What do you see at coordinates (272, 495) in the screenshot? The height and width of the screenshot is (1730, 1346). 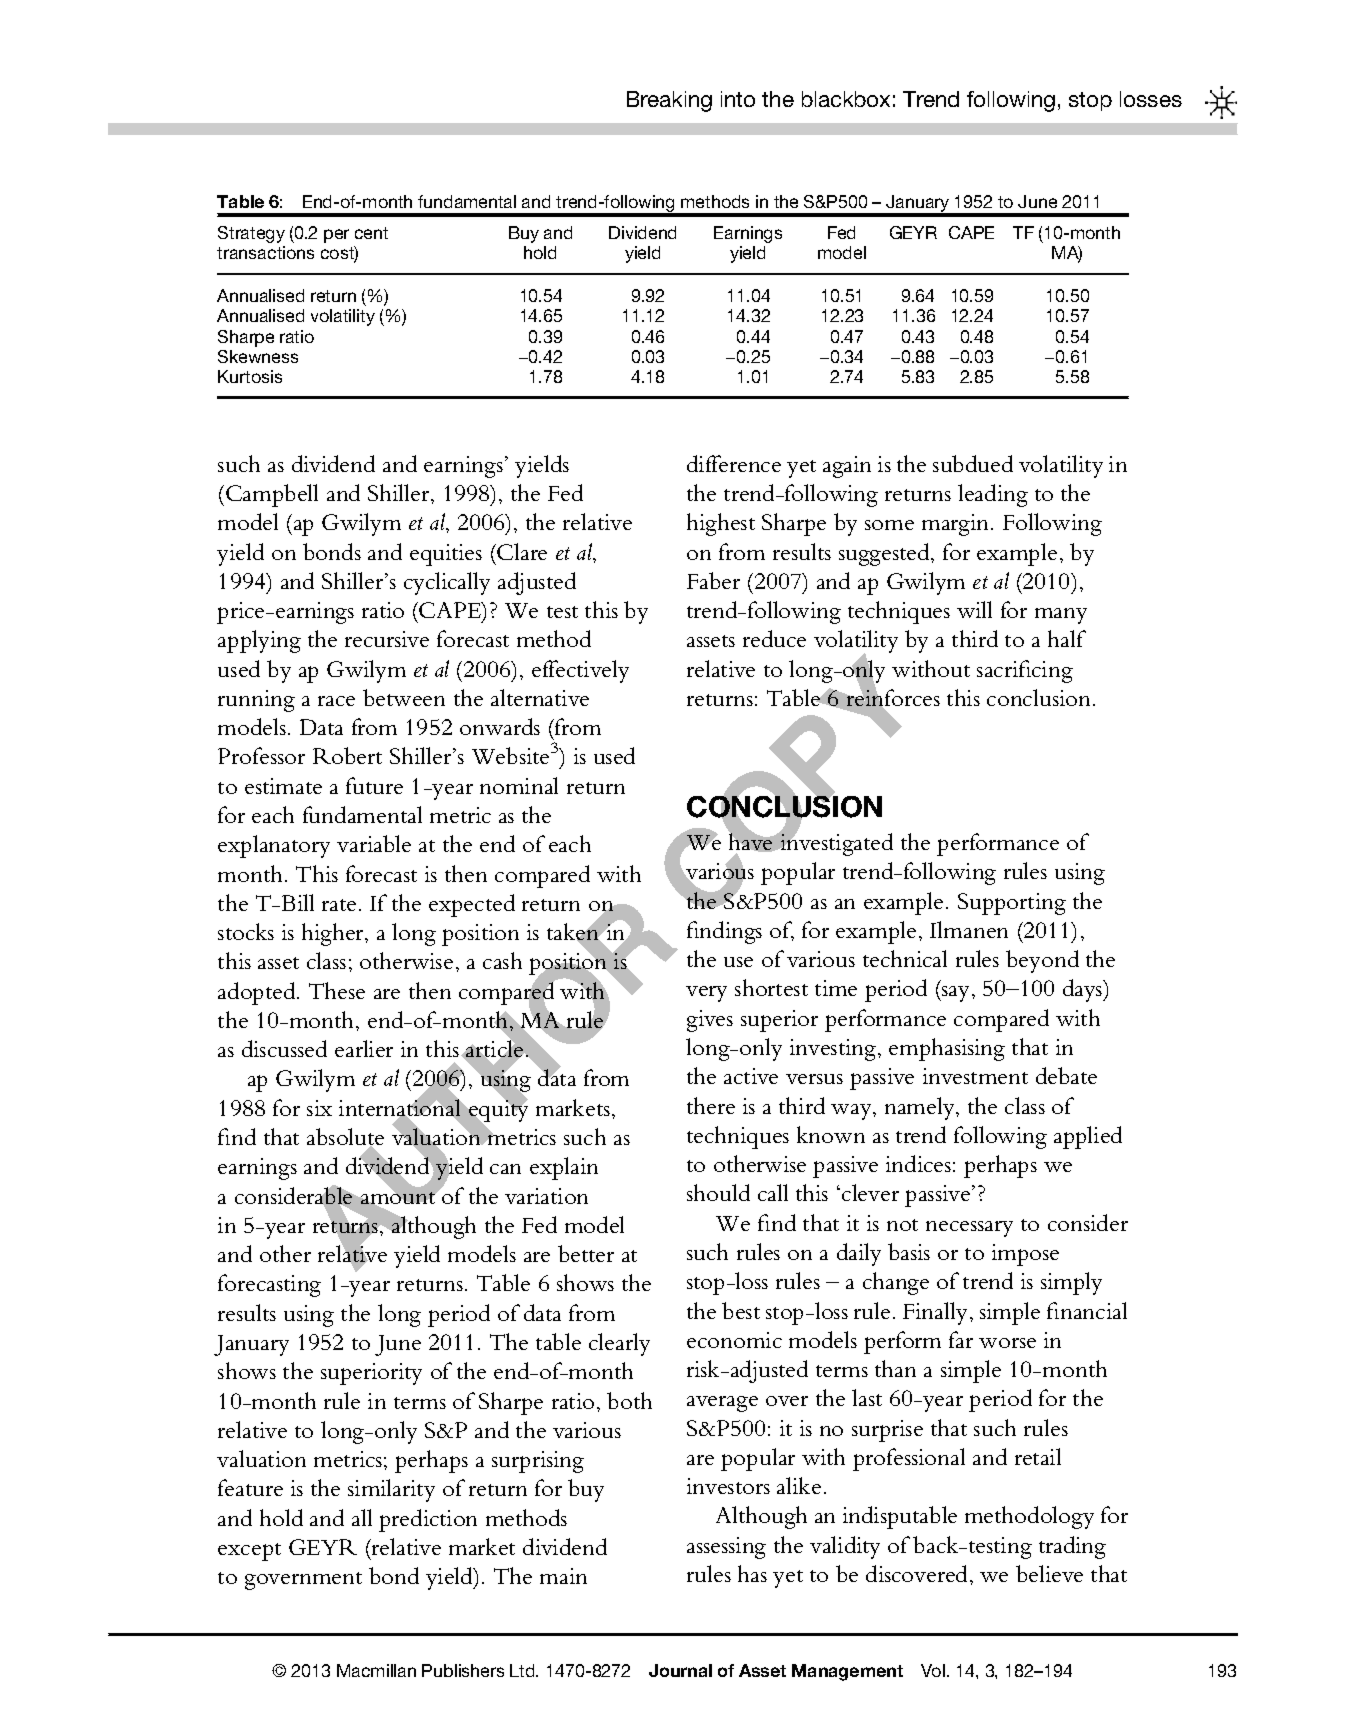 I see `Campbell` at bounding box center [272, 495].
